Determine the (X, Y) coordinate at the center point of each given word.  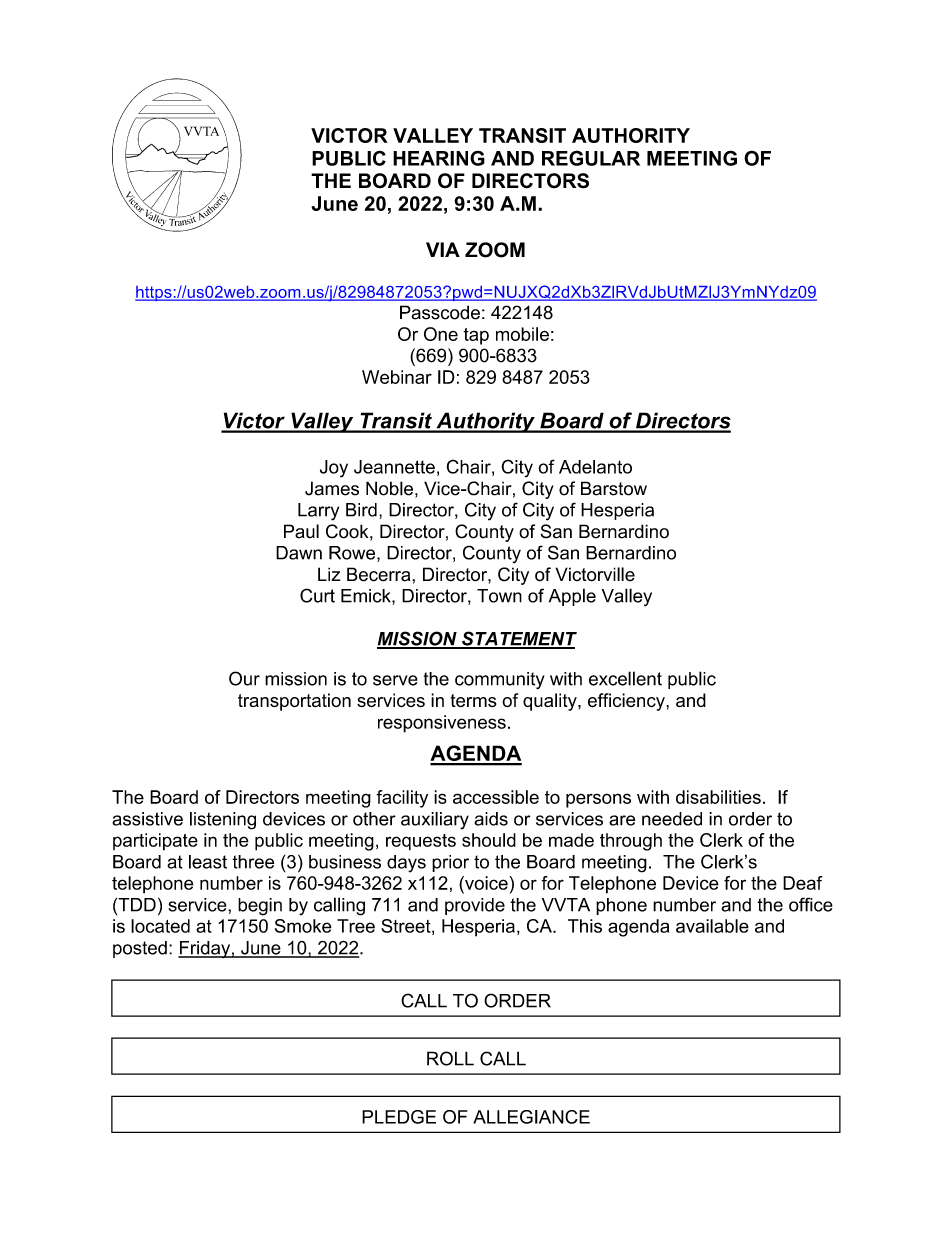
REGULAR (591, 158)
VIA (443, 249)
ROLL (450, 1058)
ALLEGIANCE (531, 1117)
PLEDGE (399, 1117)
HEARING (439, 158)
